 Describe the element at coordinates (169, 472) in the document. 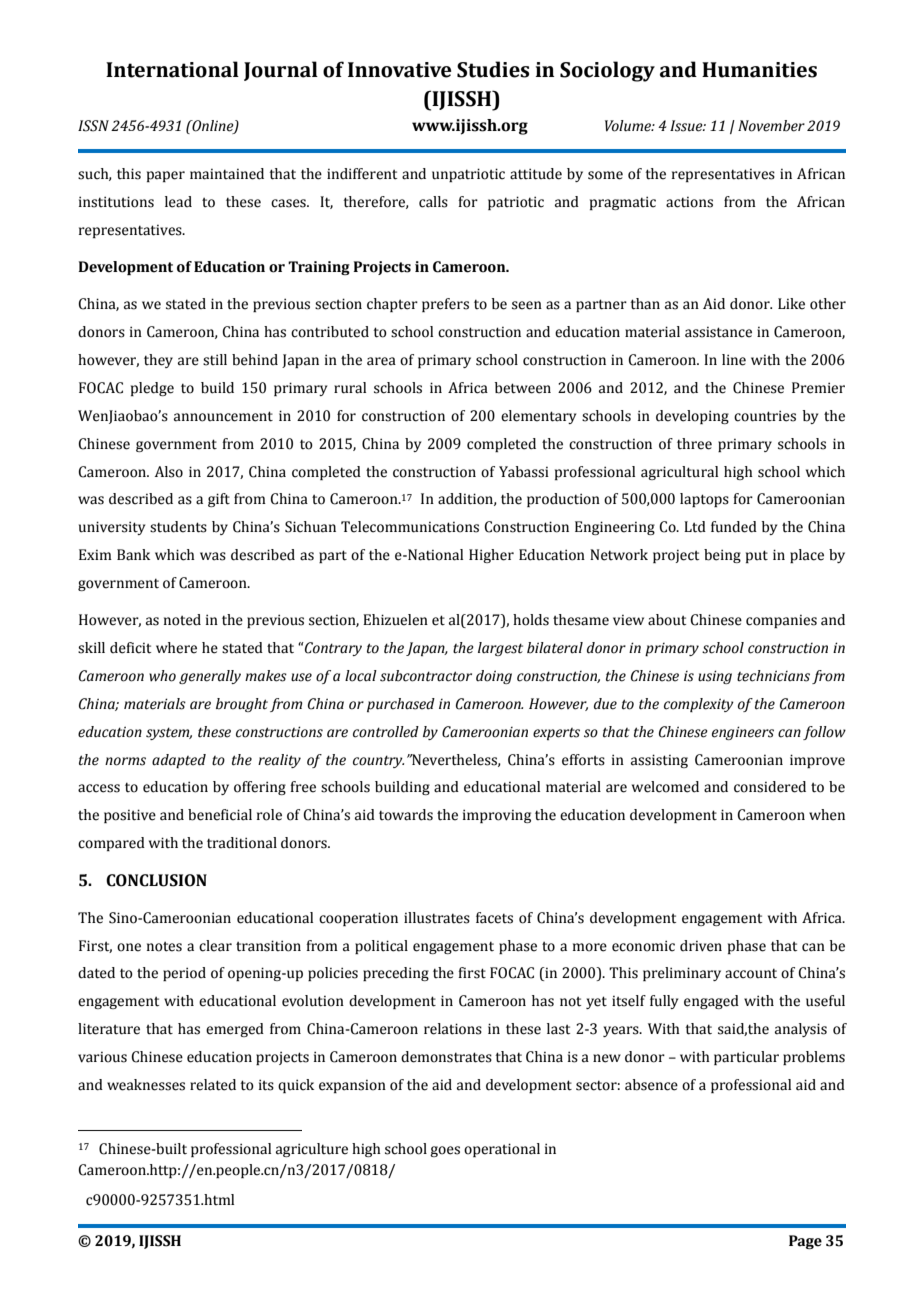

I see `Also` at that location.
